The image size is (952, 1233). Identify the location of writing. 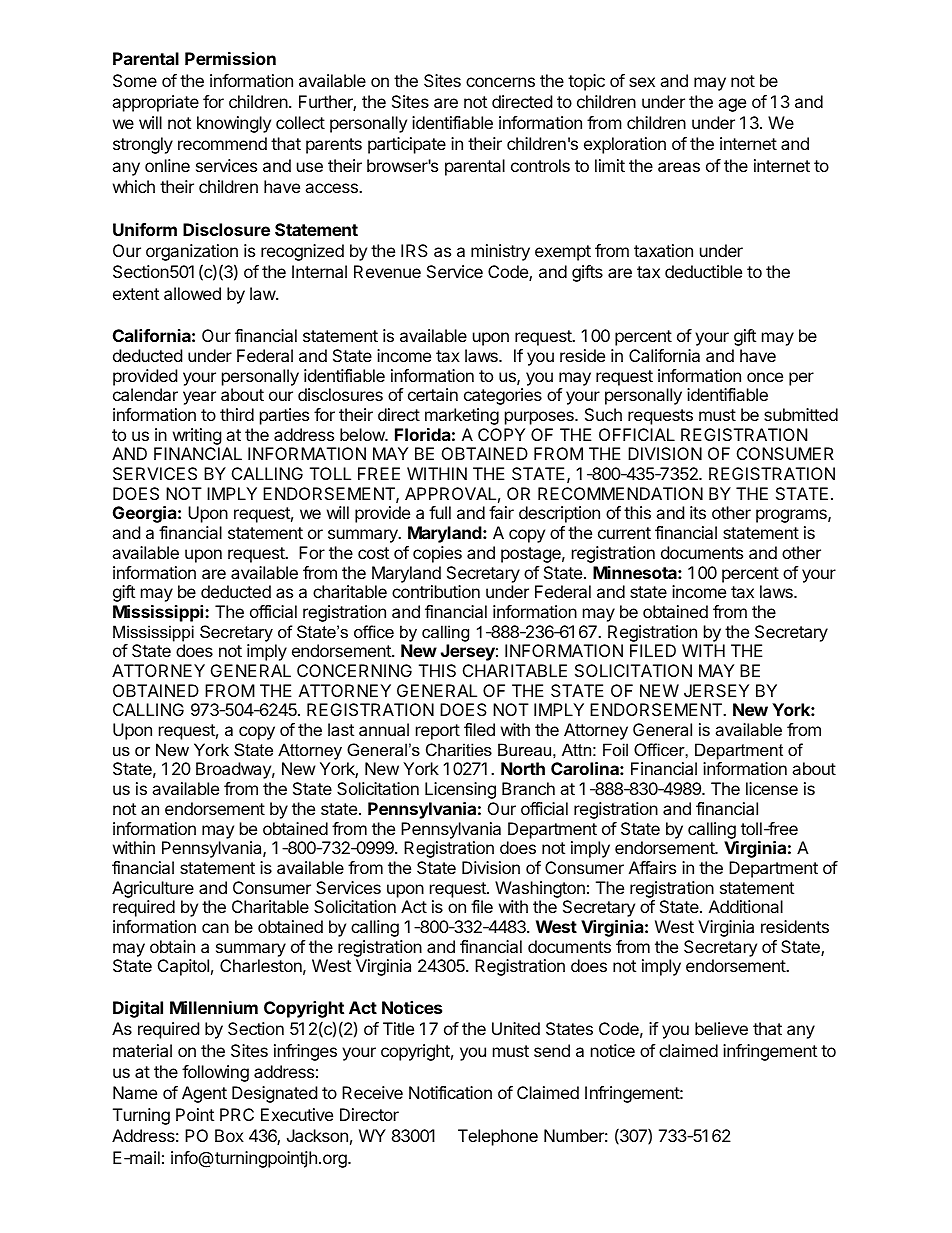
(197, 436).
